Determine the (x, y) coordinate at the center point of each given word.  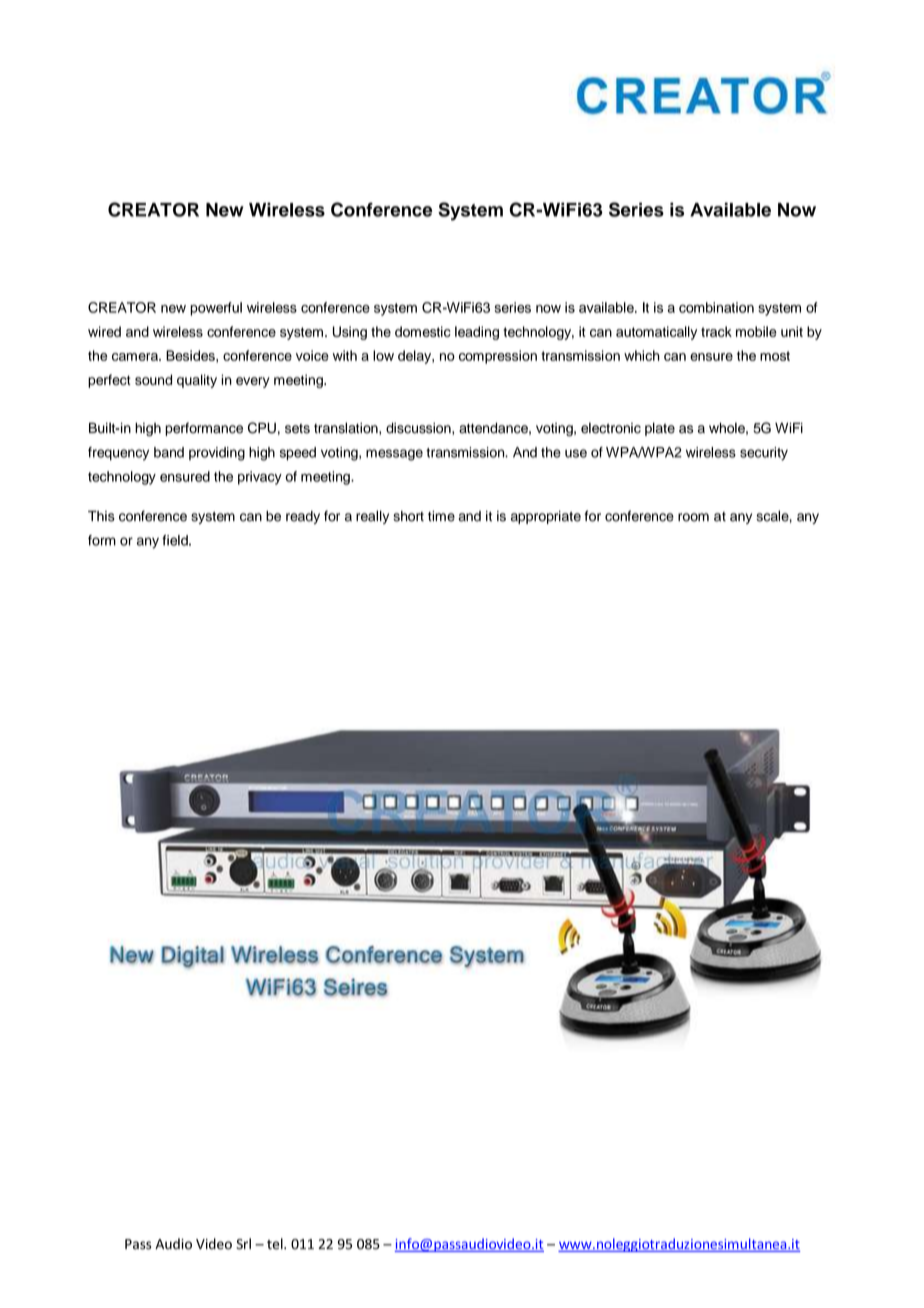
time (441, 516)
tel (276, 1244)
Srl (243, 1244)
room (693, 517)
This (101, 516)
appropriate (546, 517)
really (372, 517)
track (716, 331)
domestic (423, 331)
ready (303, 517)
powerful (216, 309)
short (408, 516)
